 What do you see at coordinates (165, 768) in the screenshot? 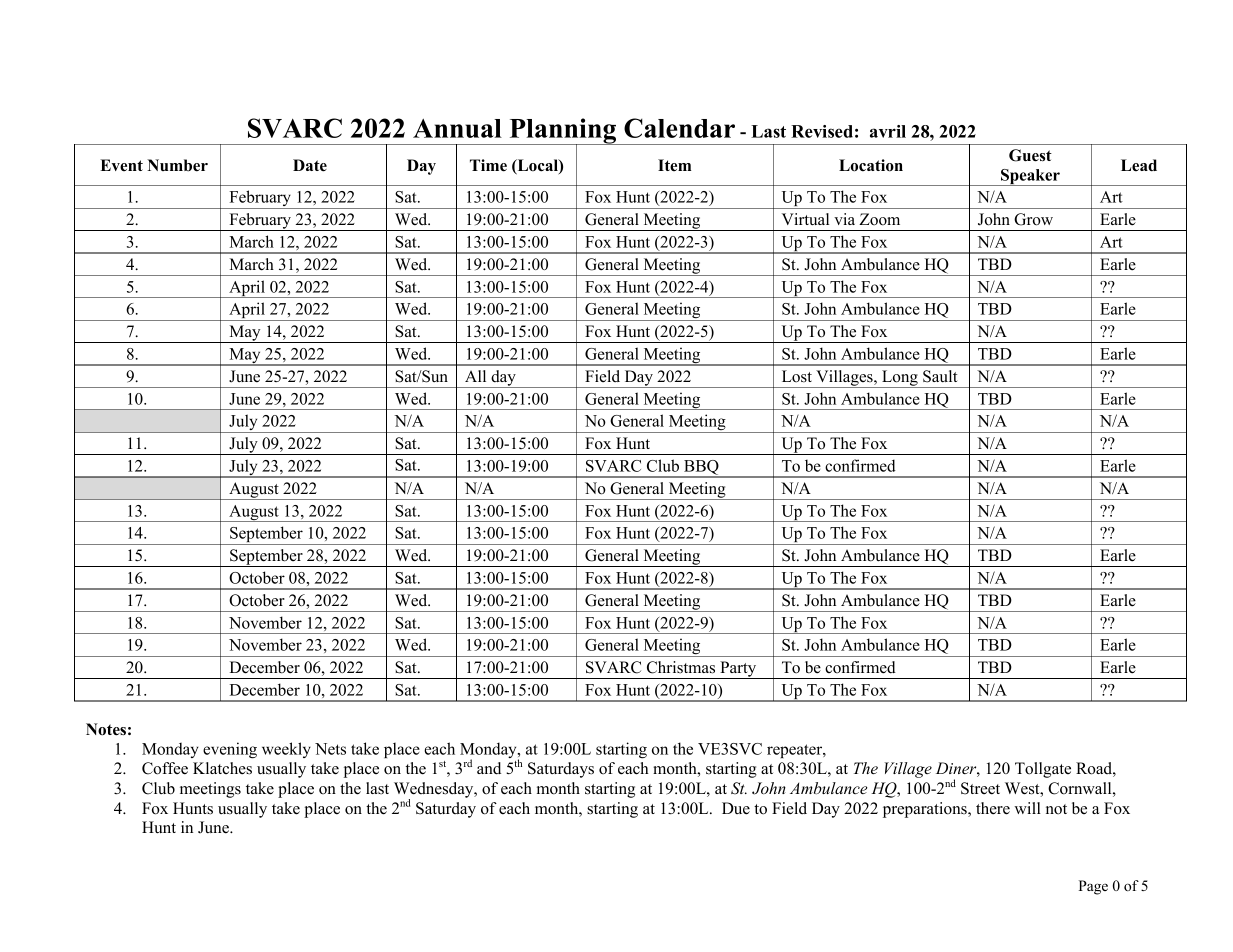
I see `Coffee` at bounding box center [165, 768].
